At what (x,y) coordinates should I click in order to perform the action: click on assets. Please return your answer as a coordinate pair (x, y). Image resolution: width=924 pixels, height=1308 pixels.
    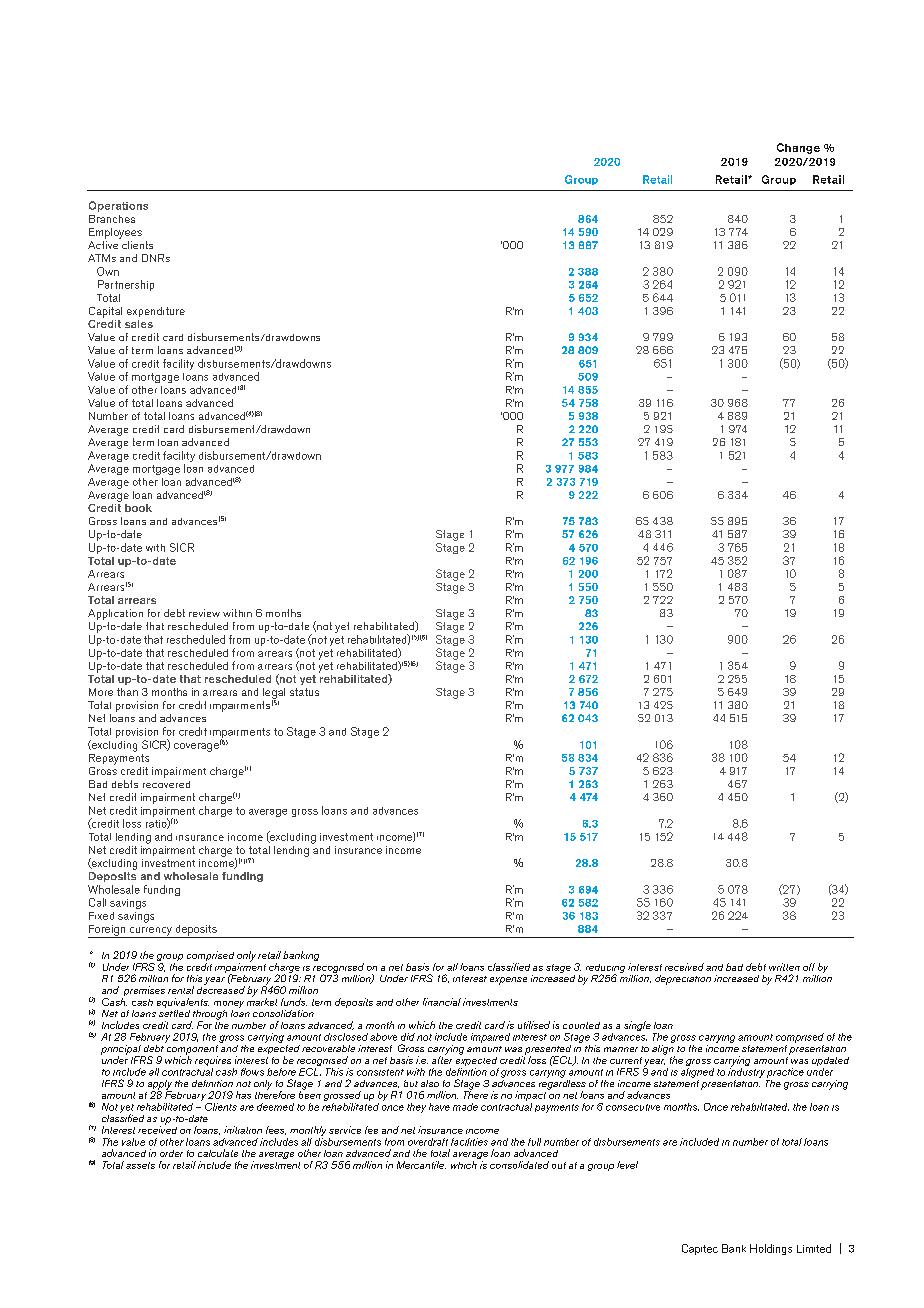
    Looking at the image, I should click on (140, 1165).
